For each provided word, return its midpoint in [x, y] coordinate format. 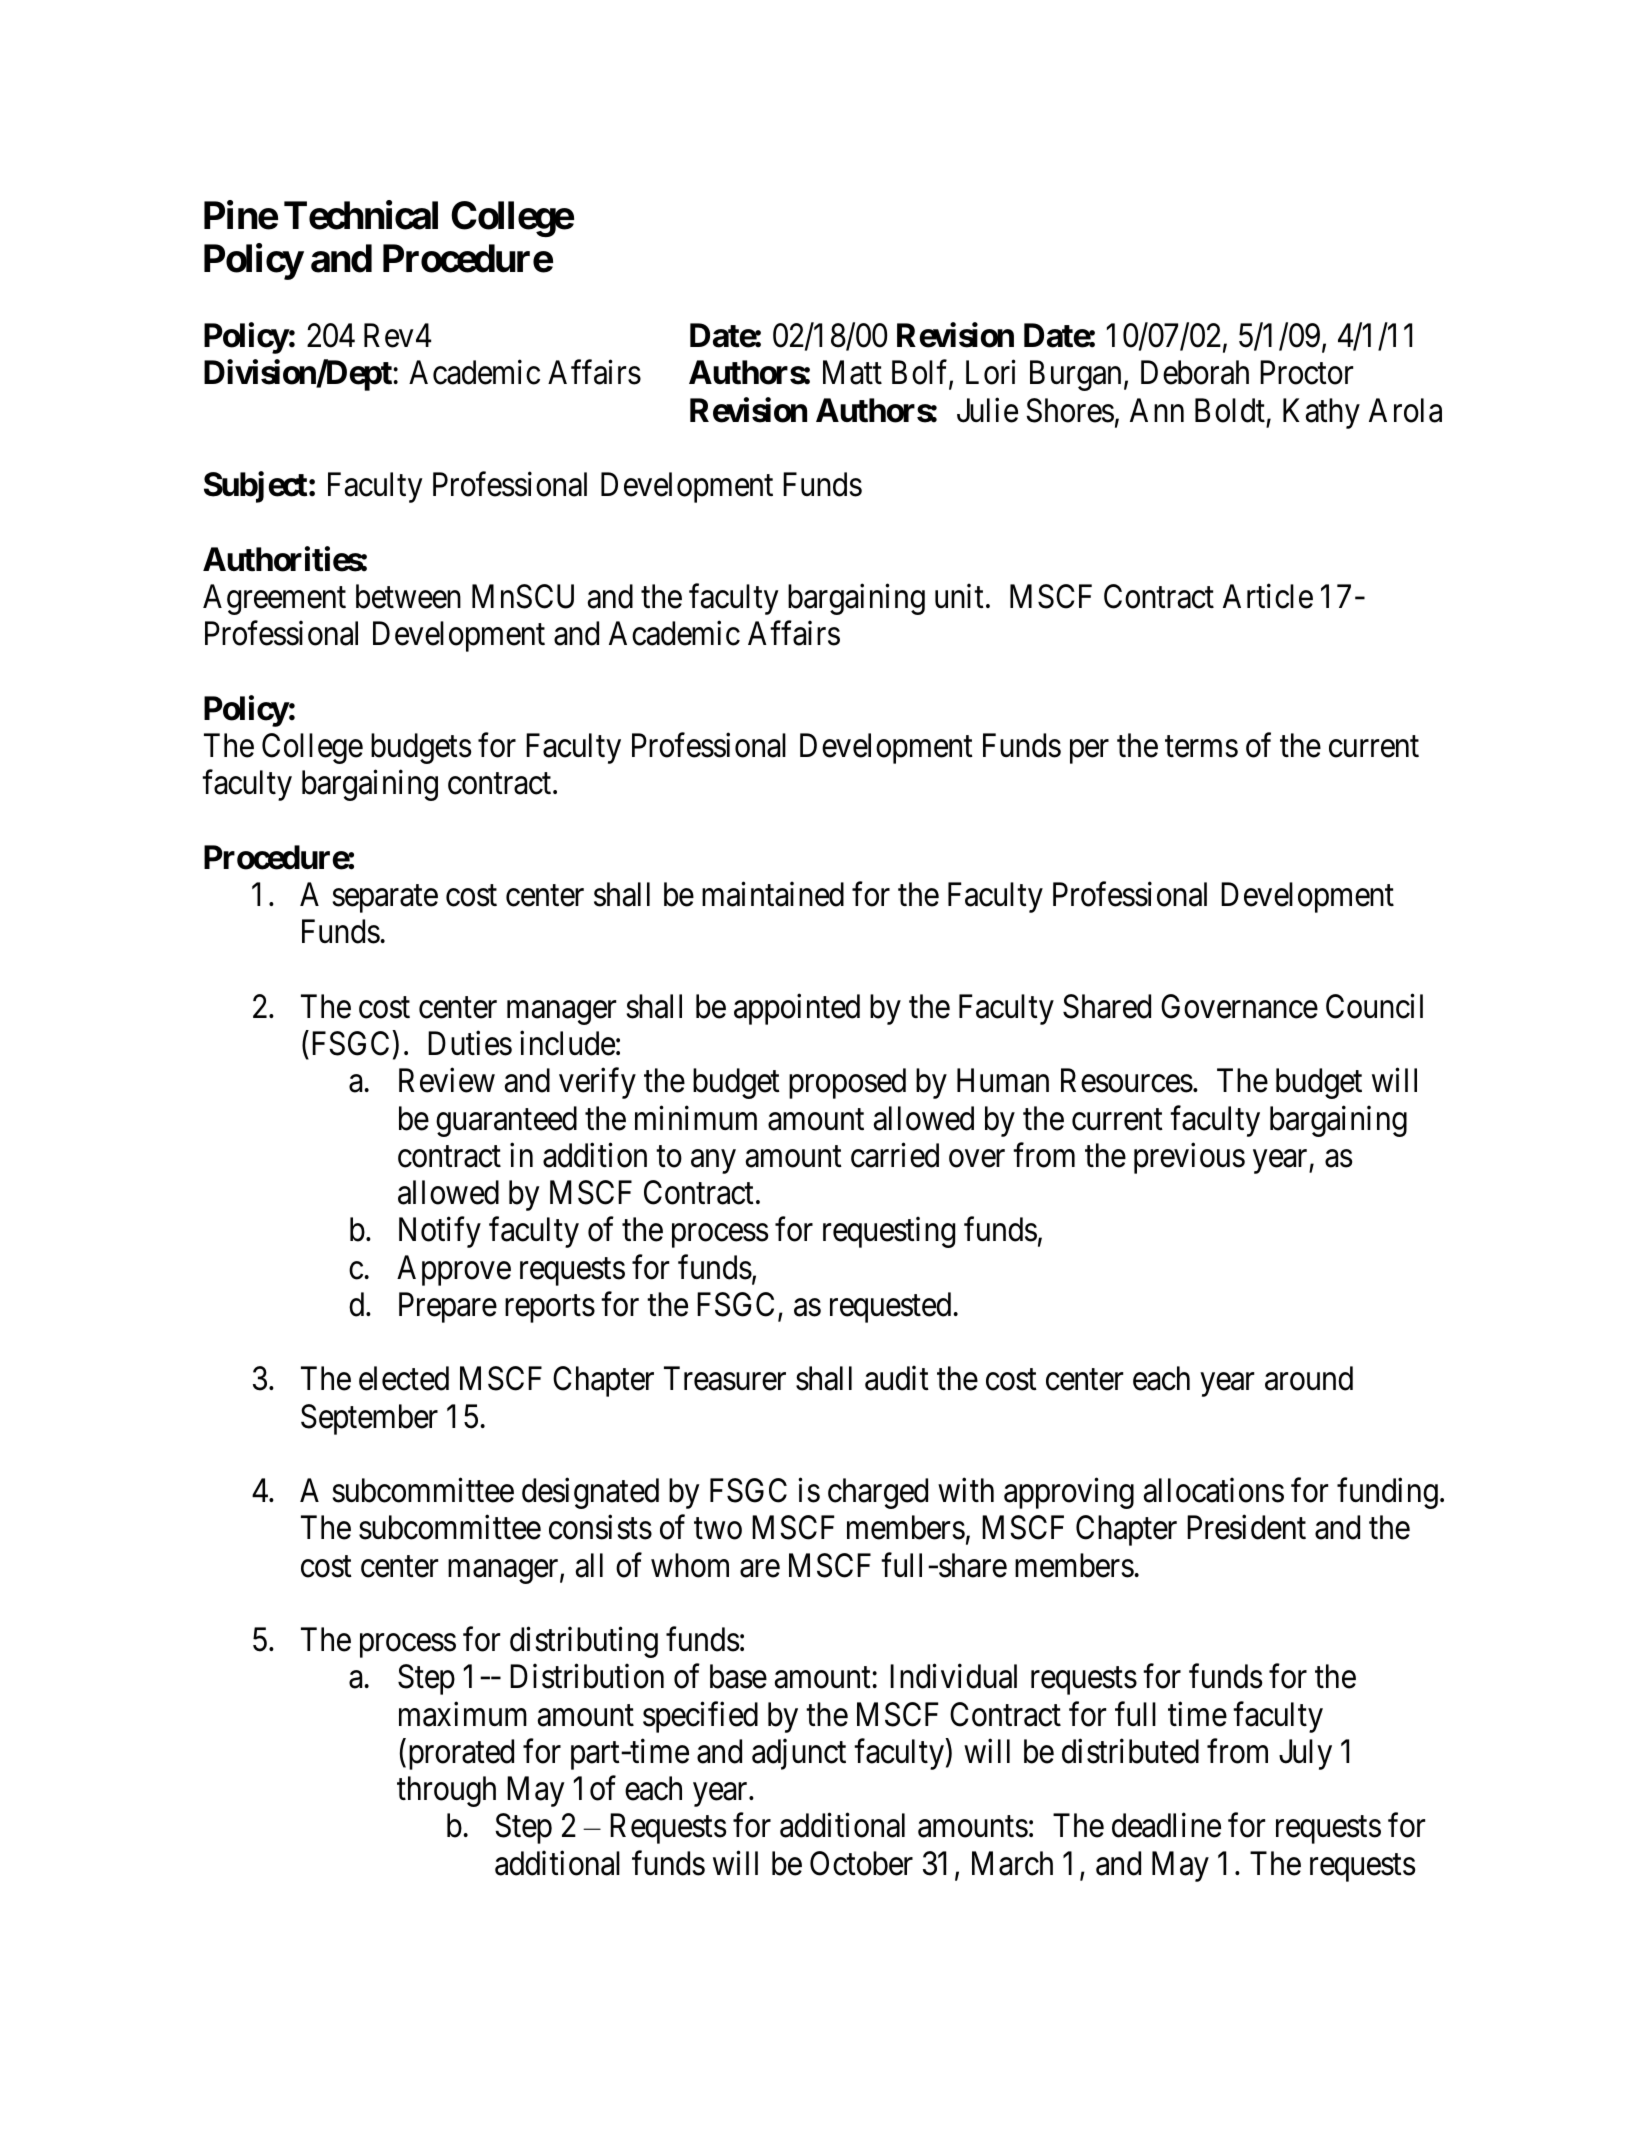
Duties [470, 1043]
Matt [852, 373]
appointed [797, 1009]
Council [1374, 1006]
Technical [361, 215]
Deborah [1195, 372]
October [861, 1863]
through [446, 1791]
